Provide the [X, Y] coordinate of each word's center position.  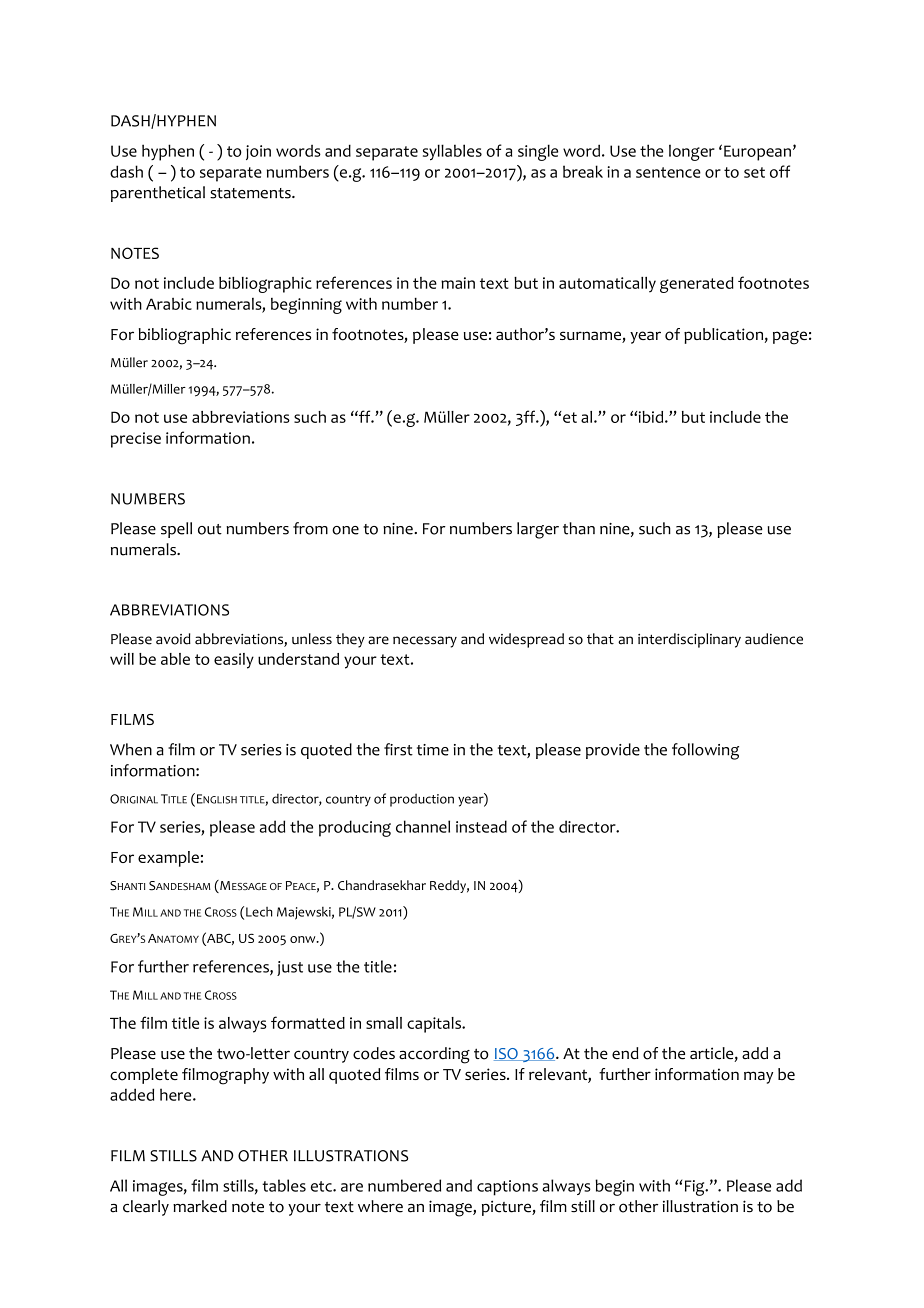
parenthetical [158, 194]
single [538, 152]
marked [200, 1206]
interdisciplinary [689, 640]
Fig [696, 1188]
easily [234, 661]
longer [692, 152]
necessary [425, 642]
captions [507, 1188]
